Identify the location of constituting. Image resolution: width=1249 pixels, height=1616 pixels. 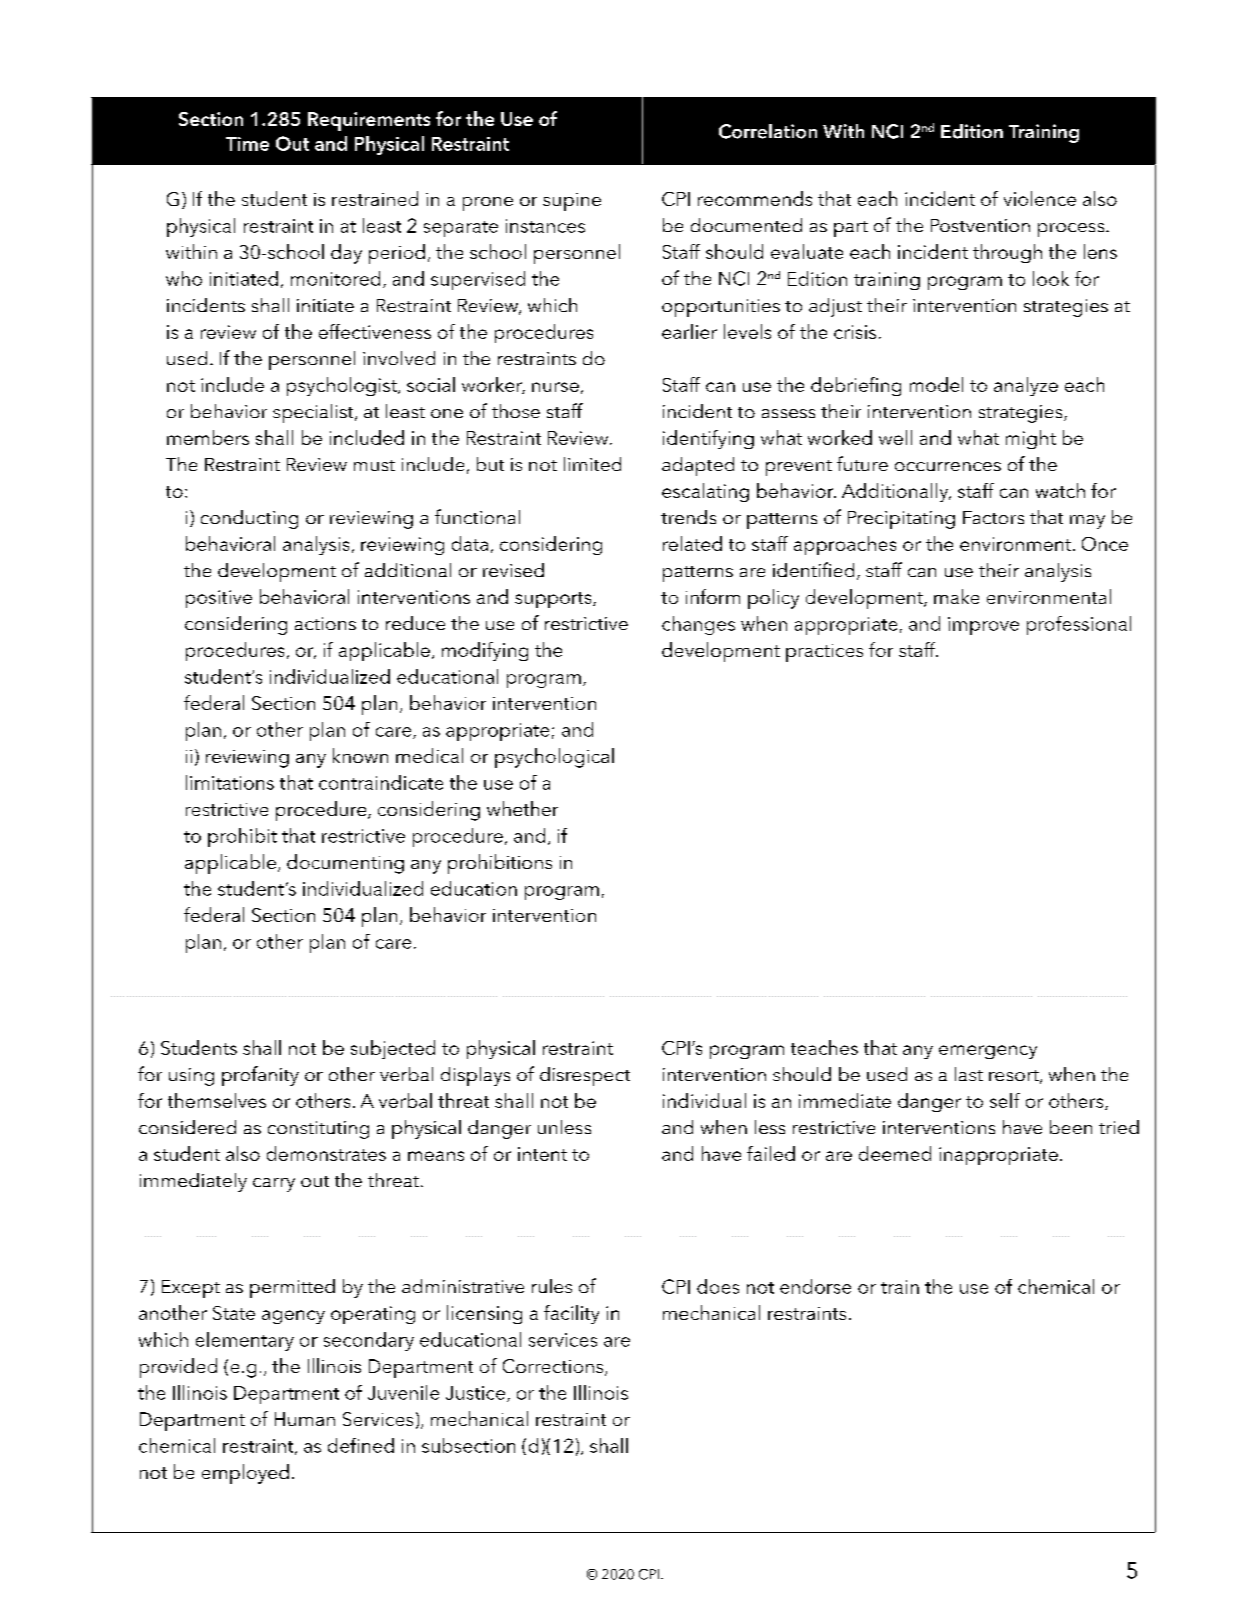
(318, 1130).
